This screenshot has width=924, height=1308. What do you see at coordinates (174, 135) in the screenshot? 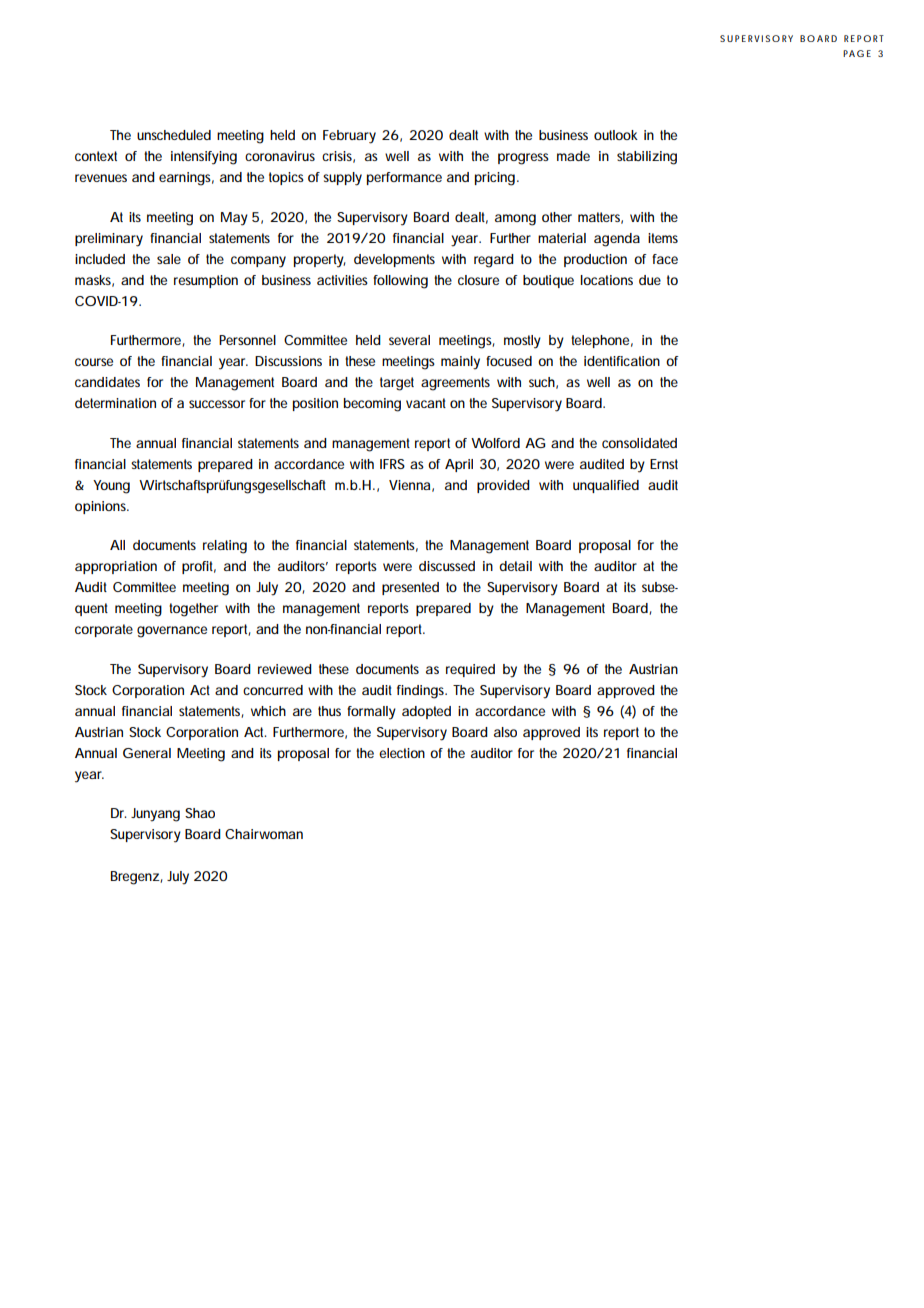
I see `unscheduled` at bounding box center [174, 135].
